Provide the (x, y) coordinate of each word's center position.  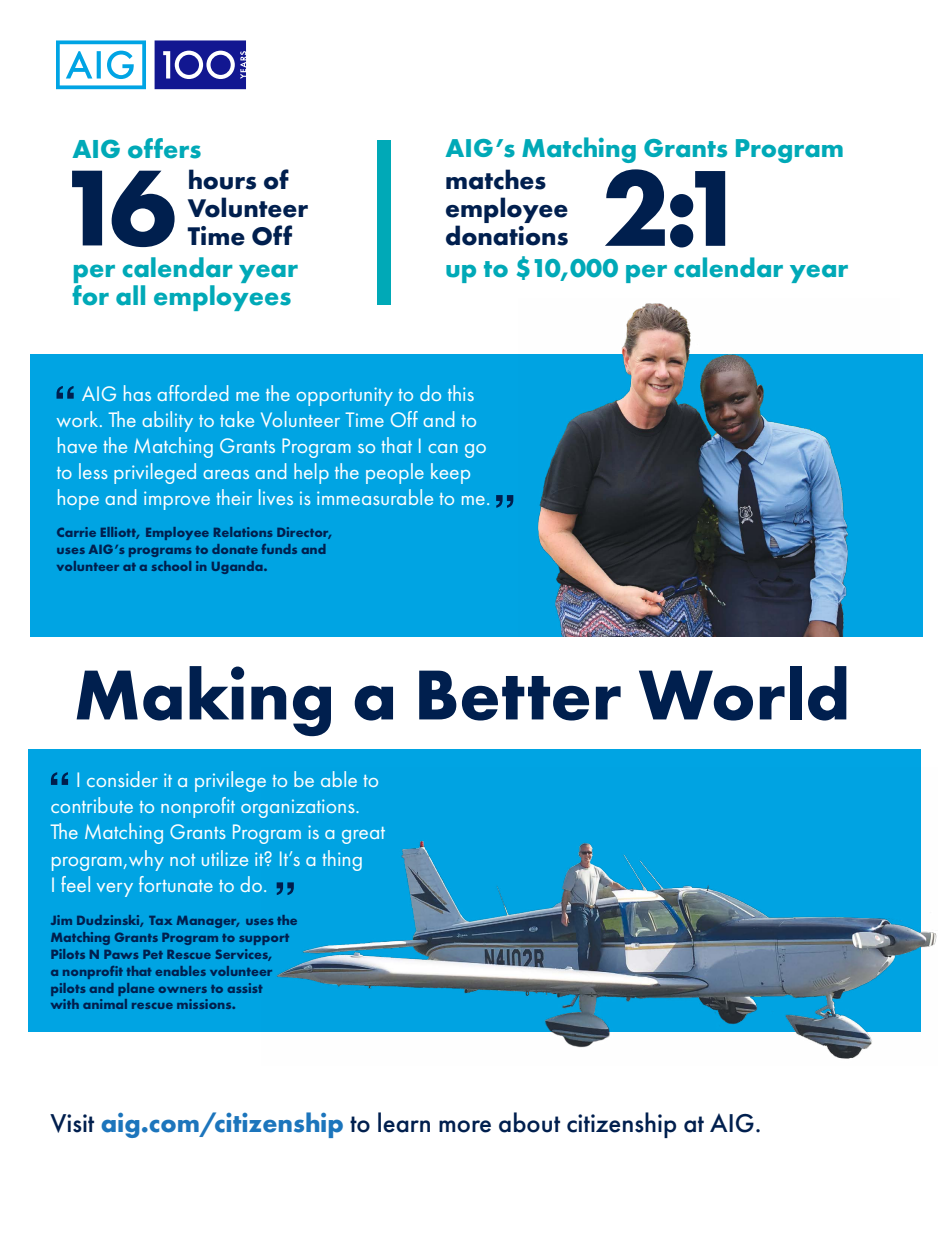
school (171, 566)
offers (164, 148)
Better (520, 695)
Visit (72, 1123)
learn (404, 1122)
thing (342, 860)
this (461, 393)
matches (496, 179)
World (743, 693)
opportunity (344, 396)
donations (507, 235)
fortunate (176, 884)
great (363, 835)
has (137, 393)
